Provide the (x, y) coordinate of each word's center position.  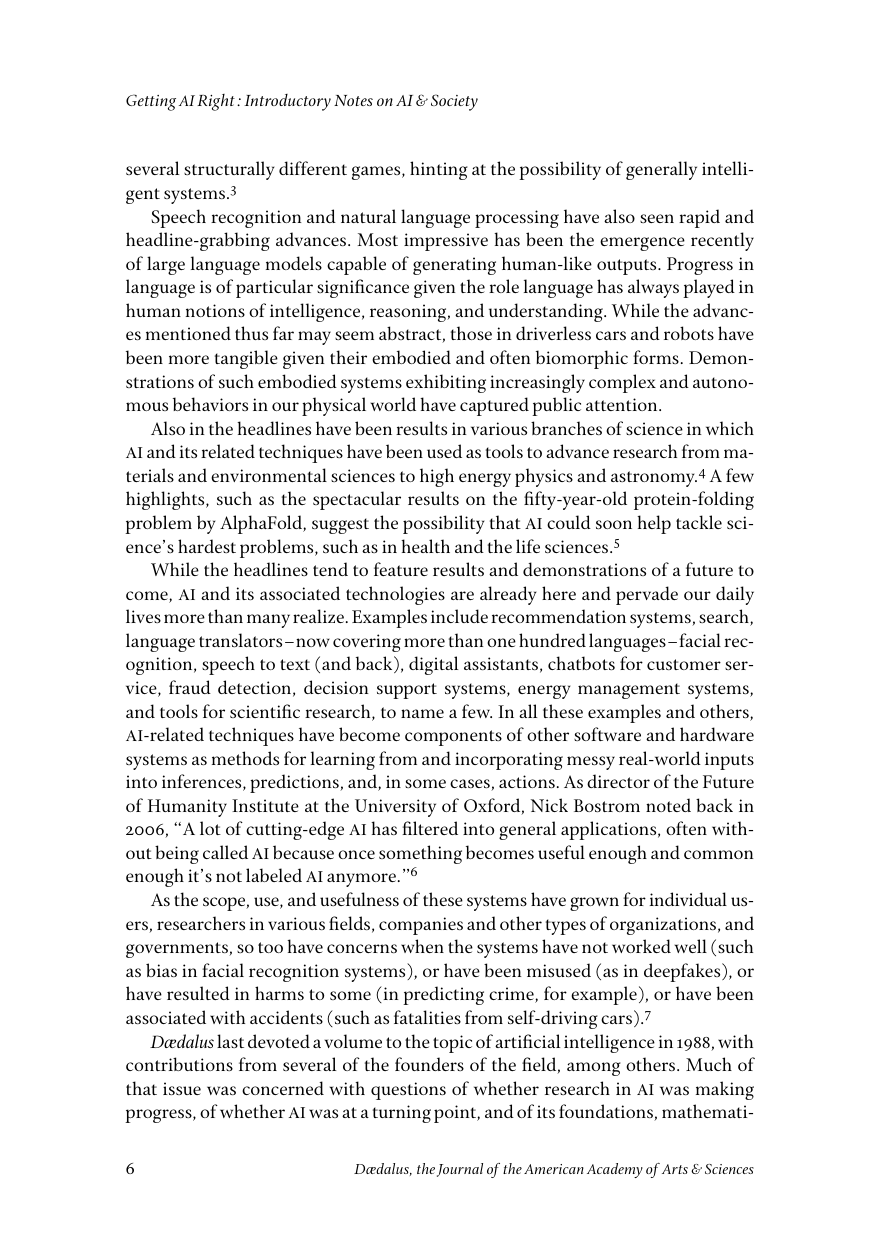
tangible (246, 359)
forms (656, 357)
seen (657, 218)
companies (421, 926)
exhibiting (446, 383)
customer (684, 664)
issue (182, 1088)
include (459, 616)
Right (216, 102)
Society (454, 102)
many (268, 621)
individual (688, 899)
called (225, 852)
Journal (460, 1170)
